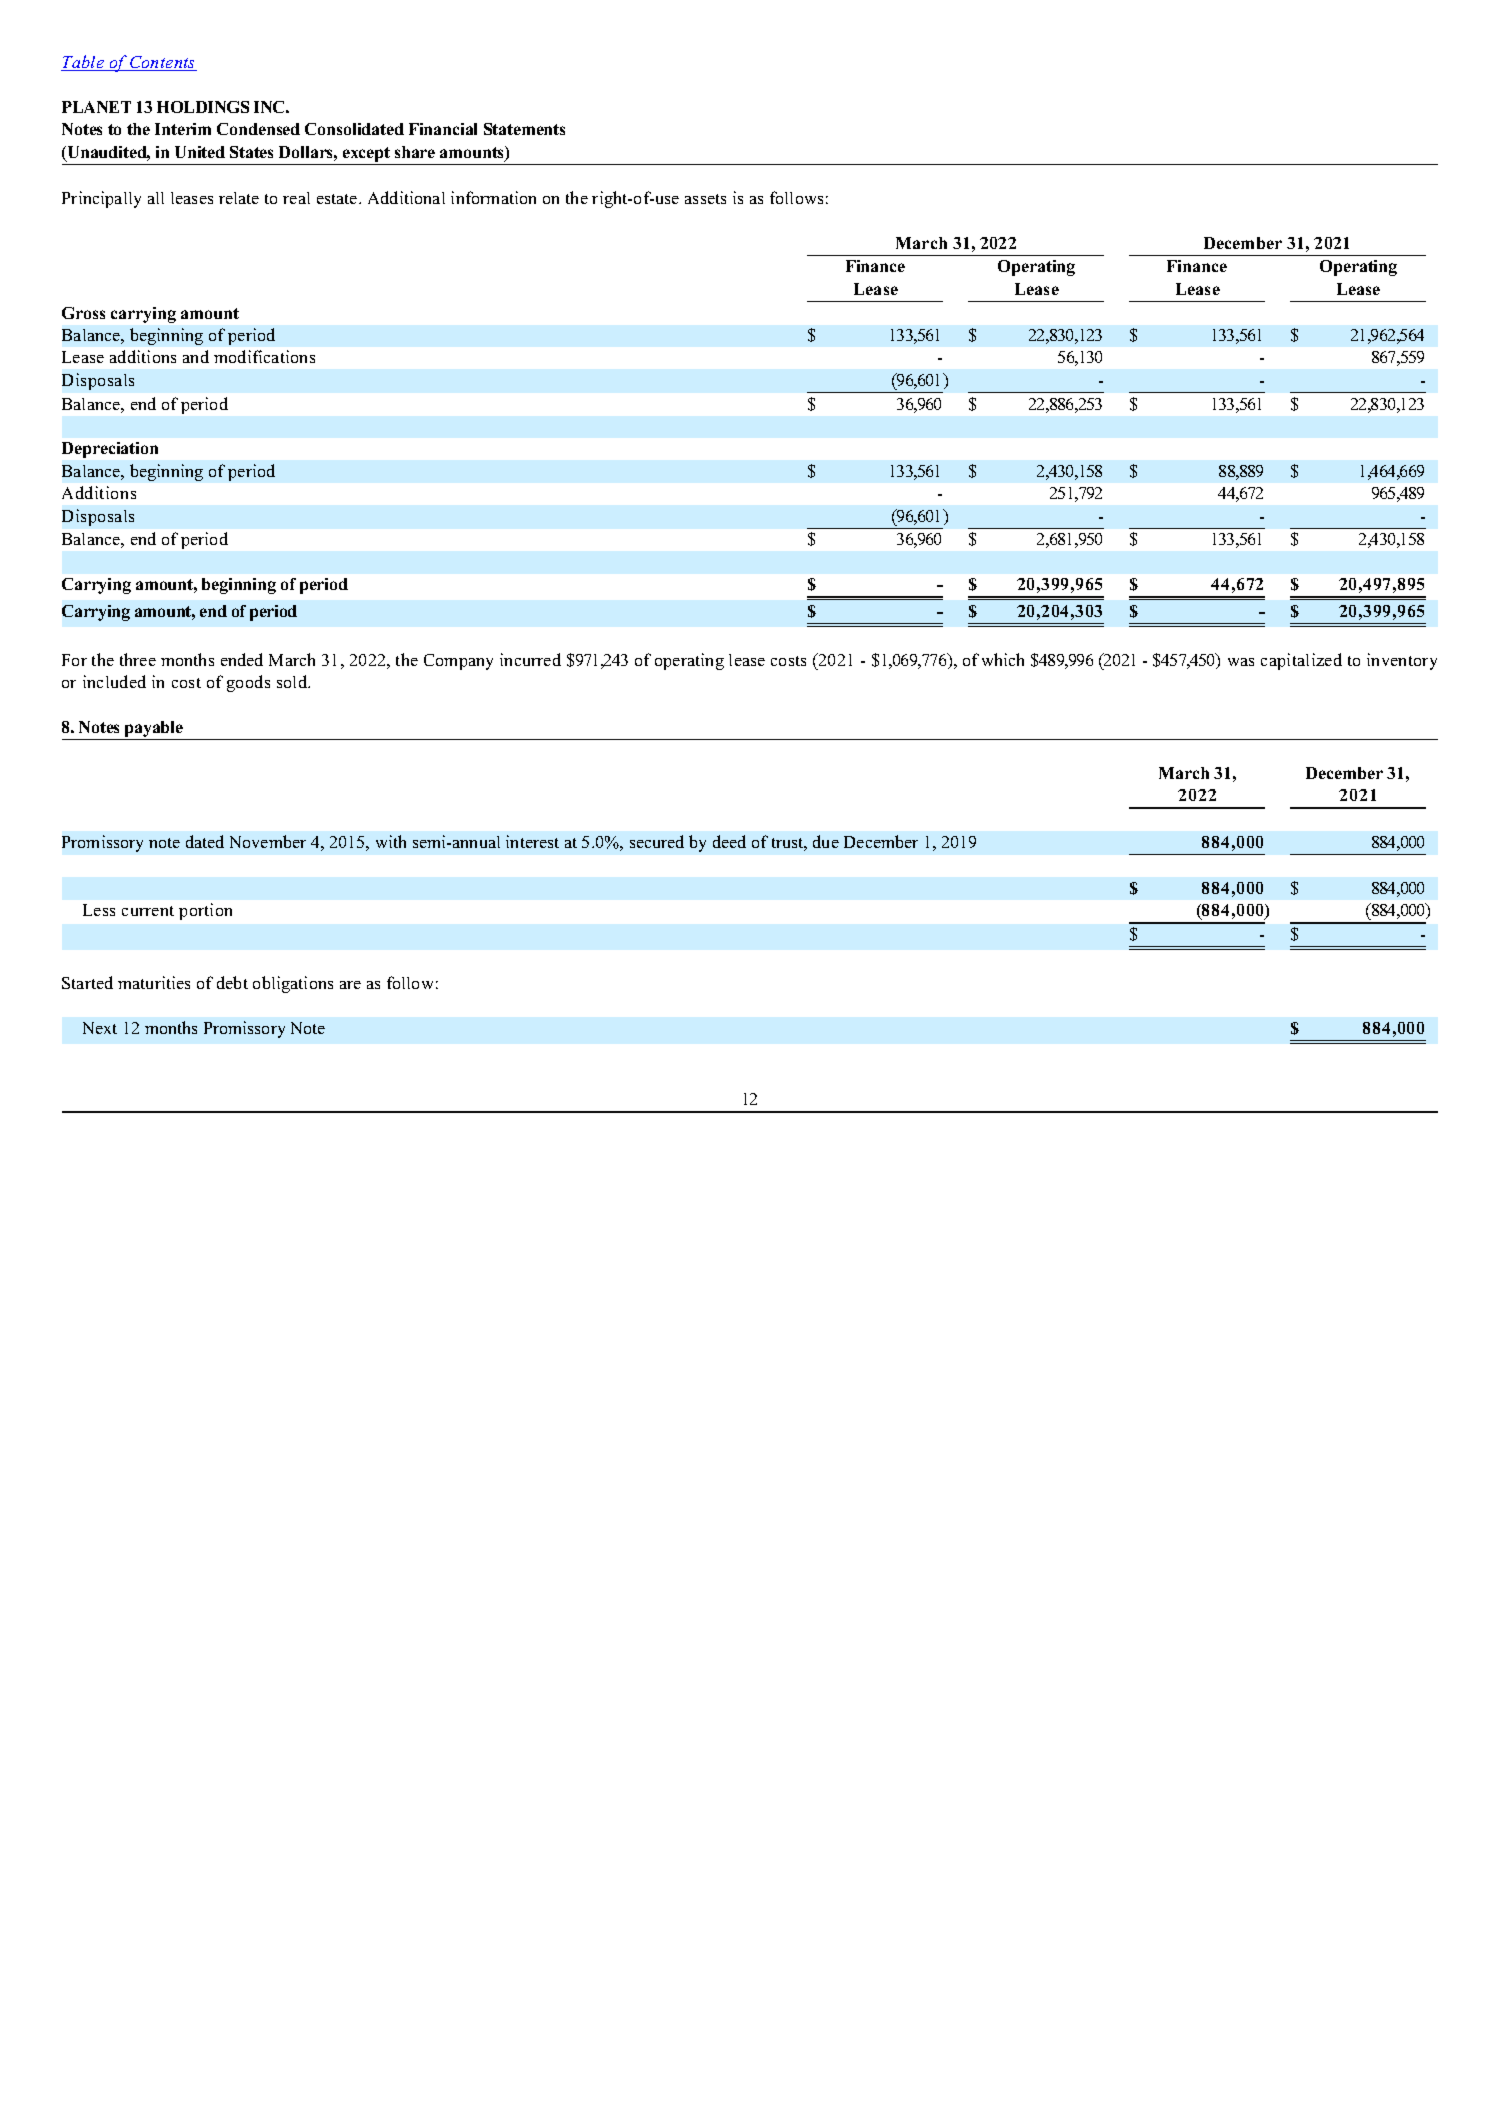 The width and height of the document is (1500, 2123). What do you see at coordinates (203, 107) in the document?
I see `HOLDINGS` at bounding box center [203, 107].
